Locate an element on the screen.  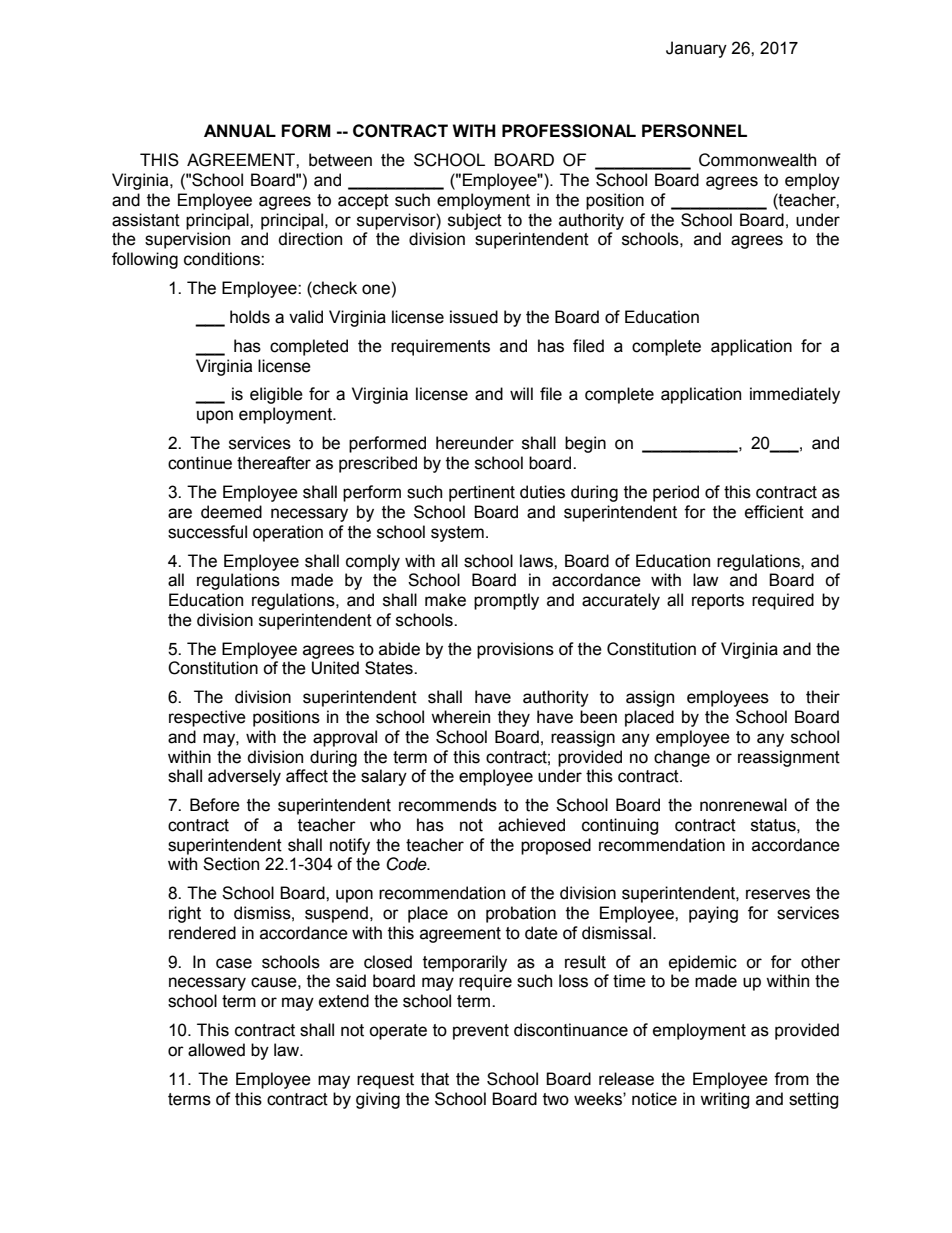
allowed is located at coordinates (216, 1050).
